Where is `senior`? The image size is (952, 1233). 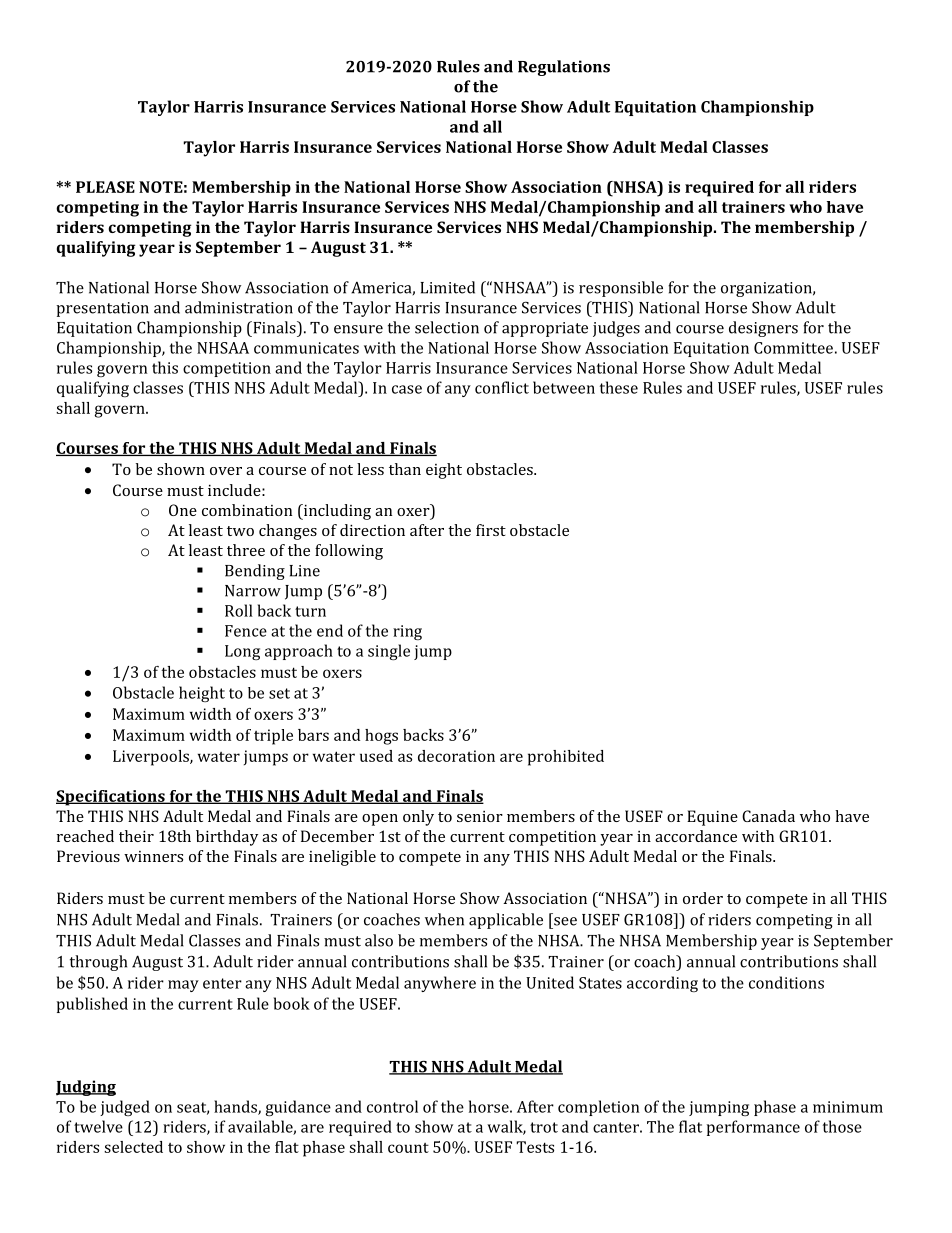 senior is located at coordinates (480, 816).
